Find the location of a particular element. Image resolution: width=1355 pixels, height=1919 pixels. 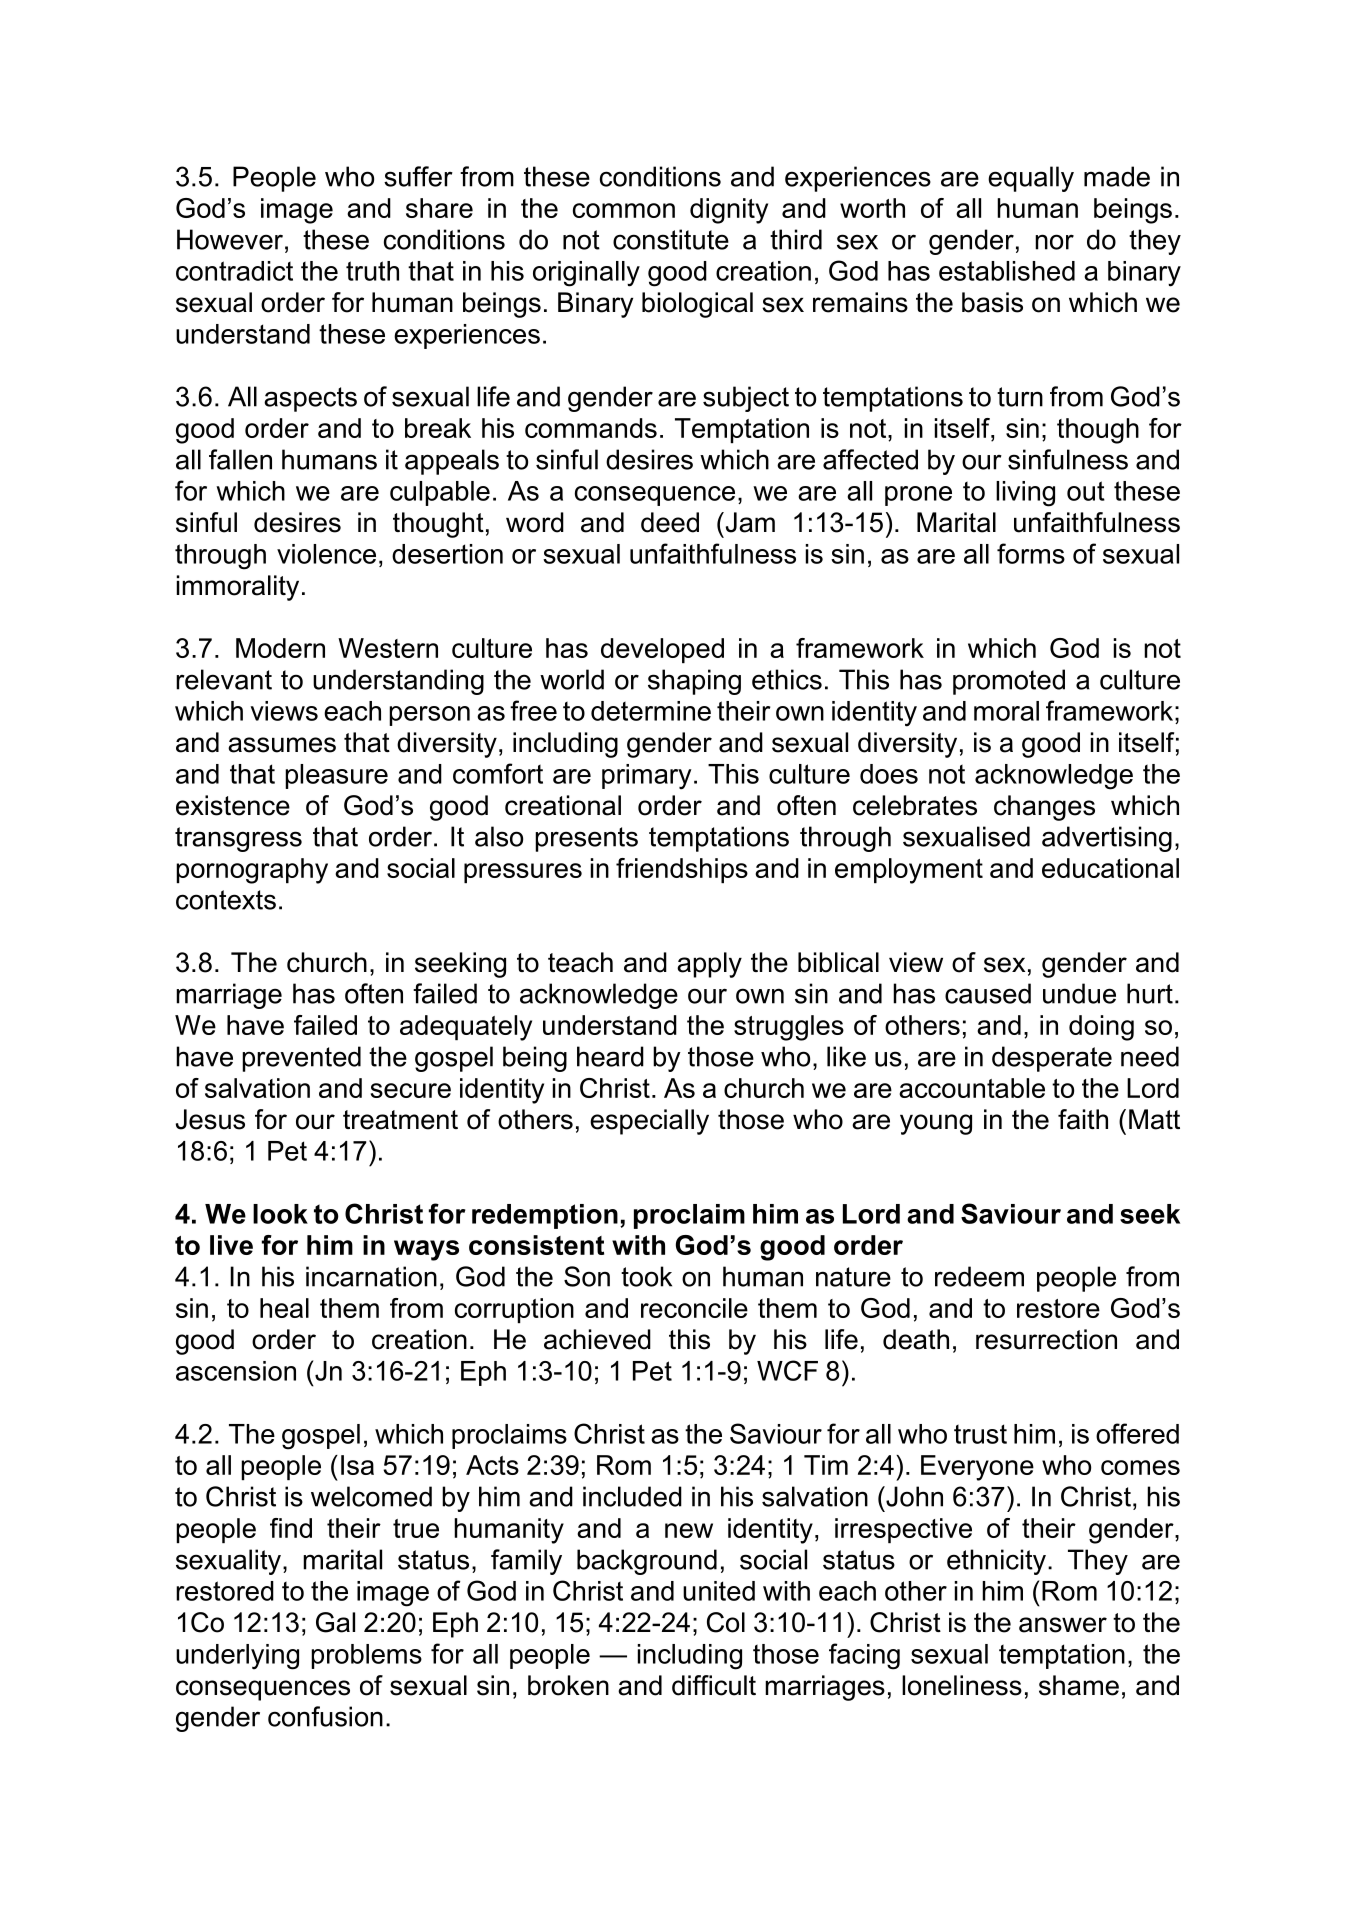

constitute is located at coordinates (671, 239).
